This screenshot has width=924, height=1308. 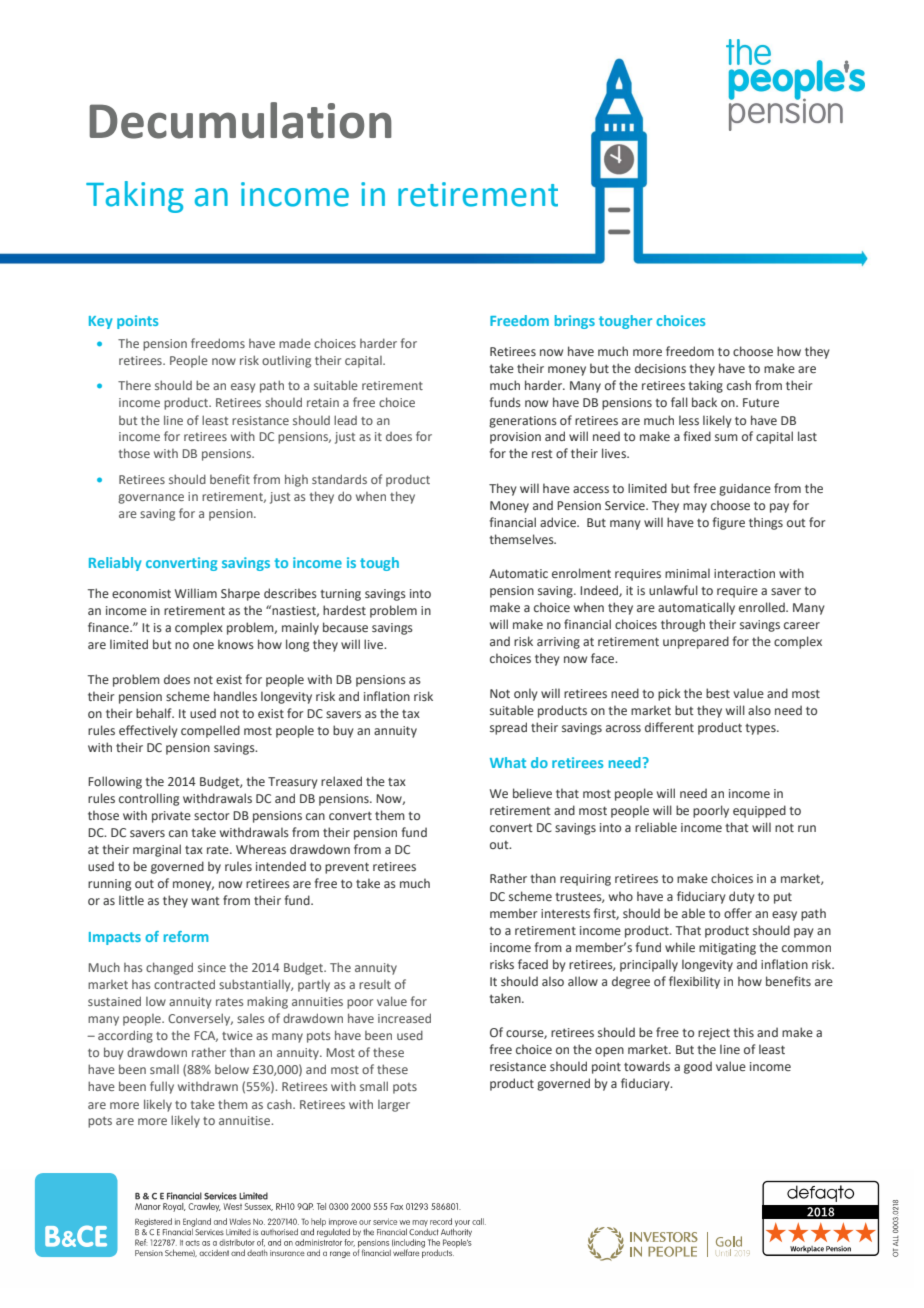 I want to click on reform, so click(x=186, y=936).
